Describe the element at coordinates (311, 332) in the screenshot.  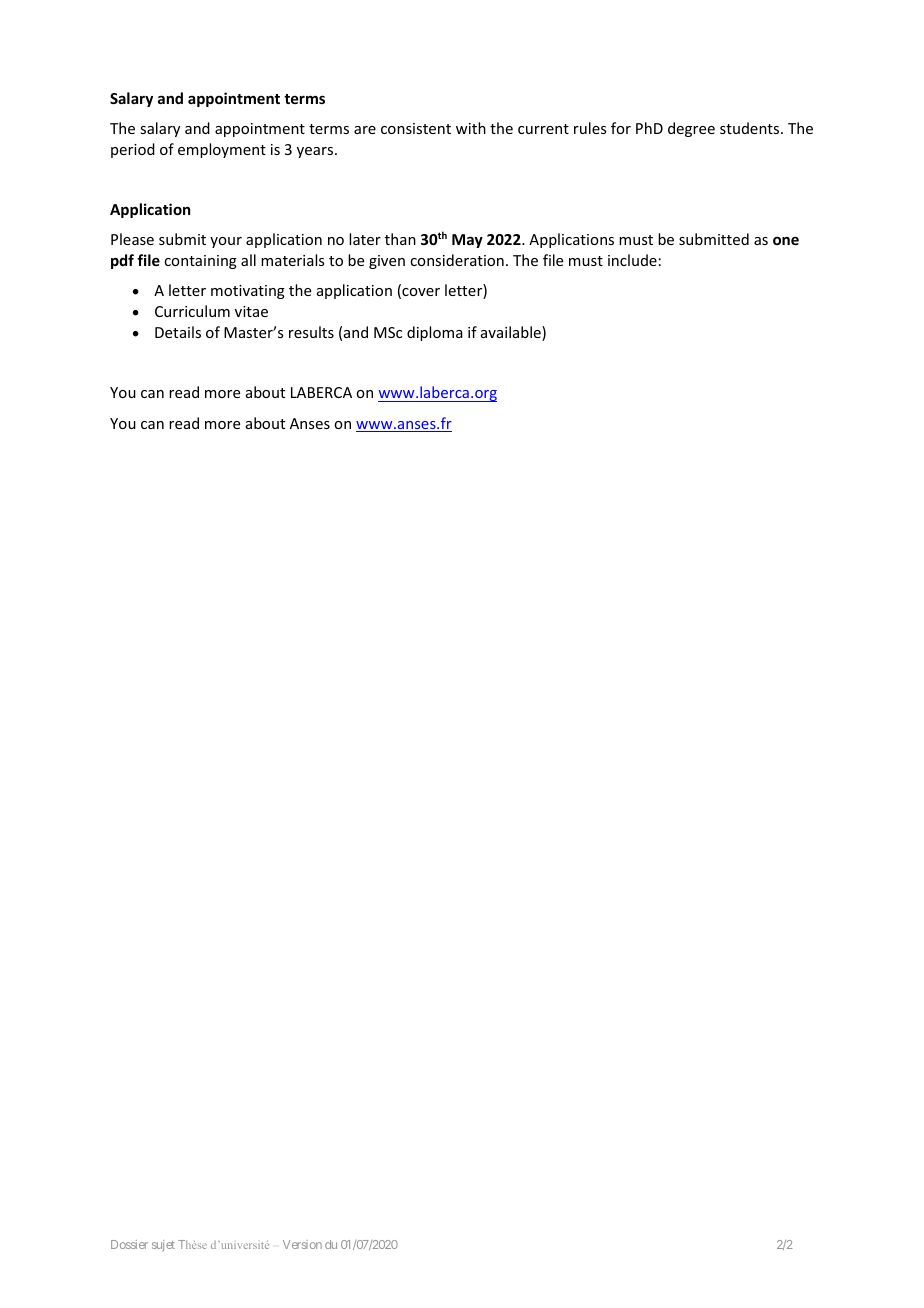
I see `results` at that location.
